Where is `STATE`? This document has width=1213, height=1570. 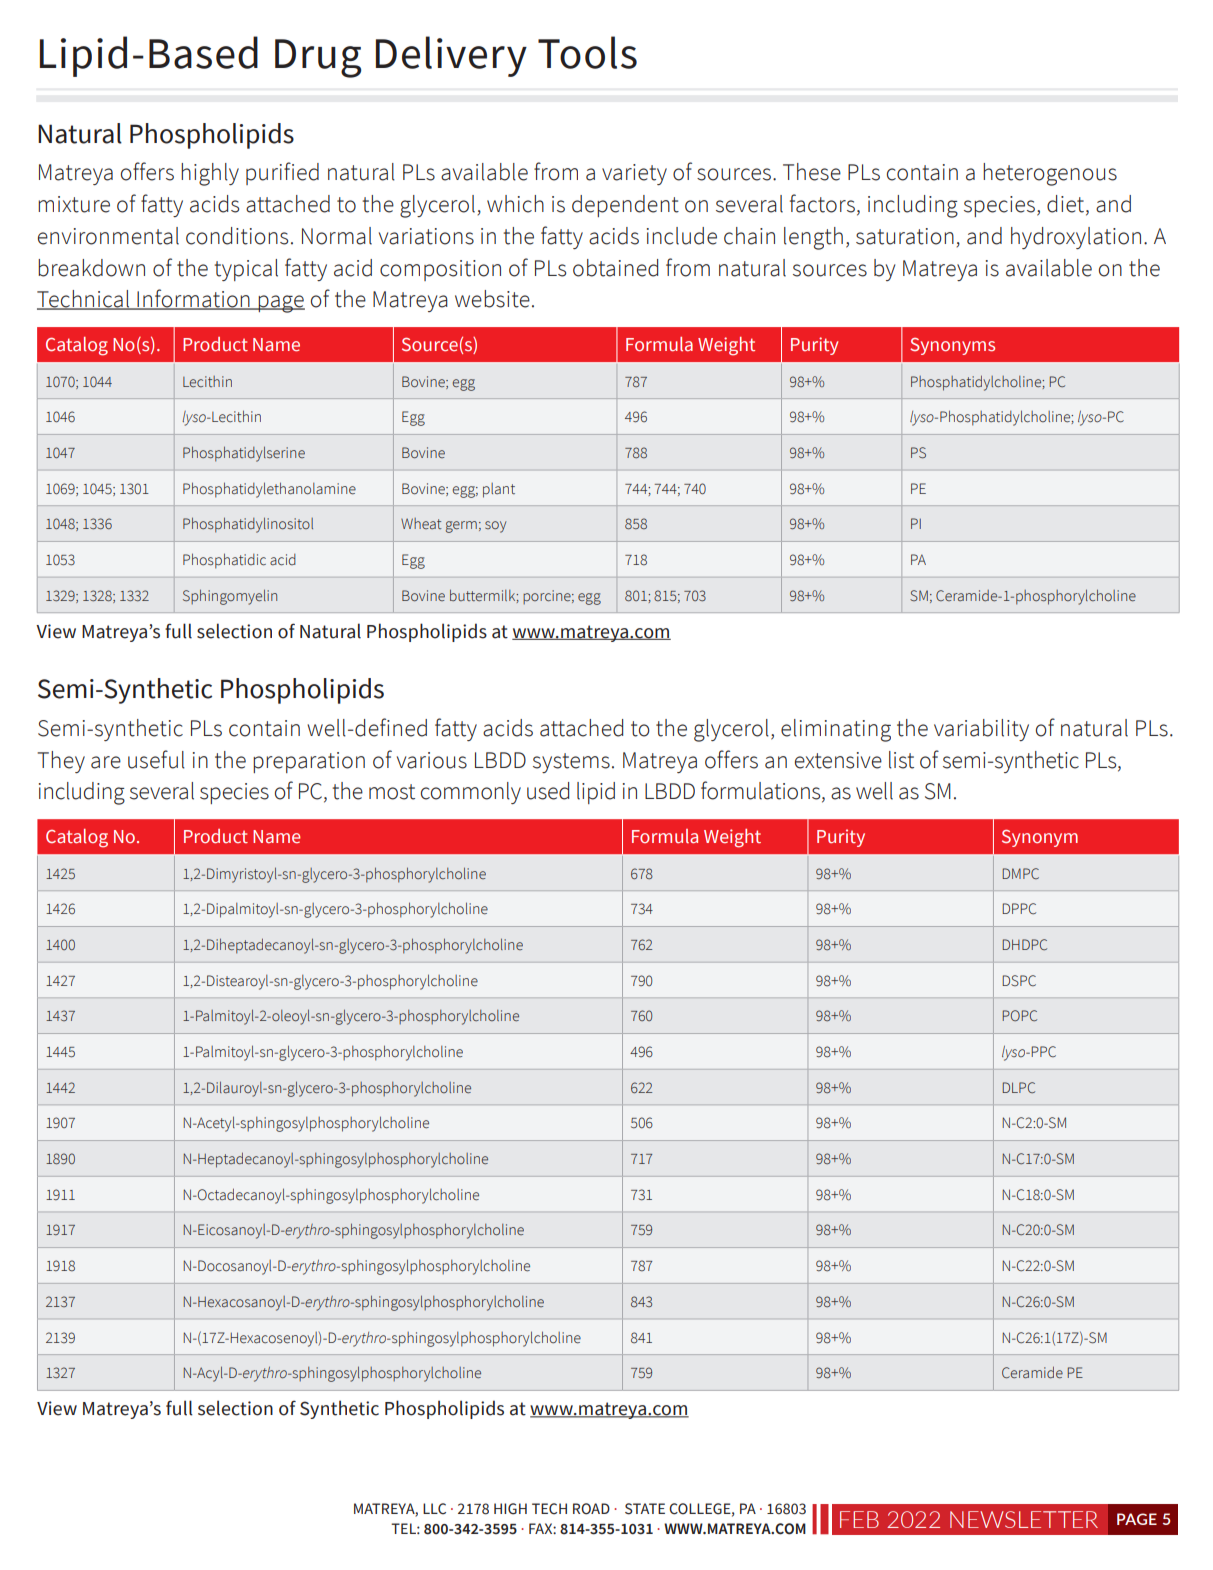 STATE is located at coordinates (645, 1509).
